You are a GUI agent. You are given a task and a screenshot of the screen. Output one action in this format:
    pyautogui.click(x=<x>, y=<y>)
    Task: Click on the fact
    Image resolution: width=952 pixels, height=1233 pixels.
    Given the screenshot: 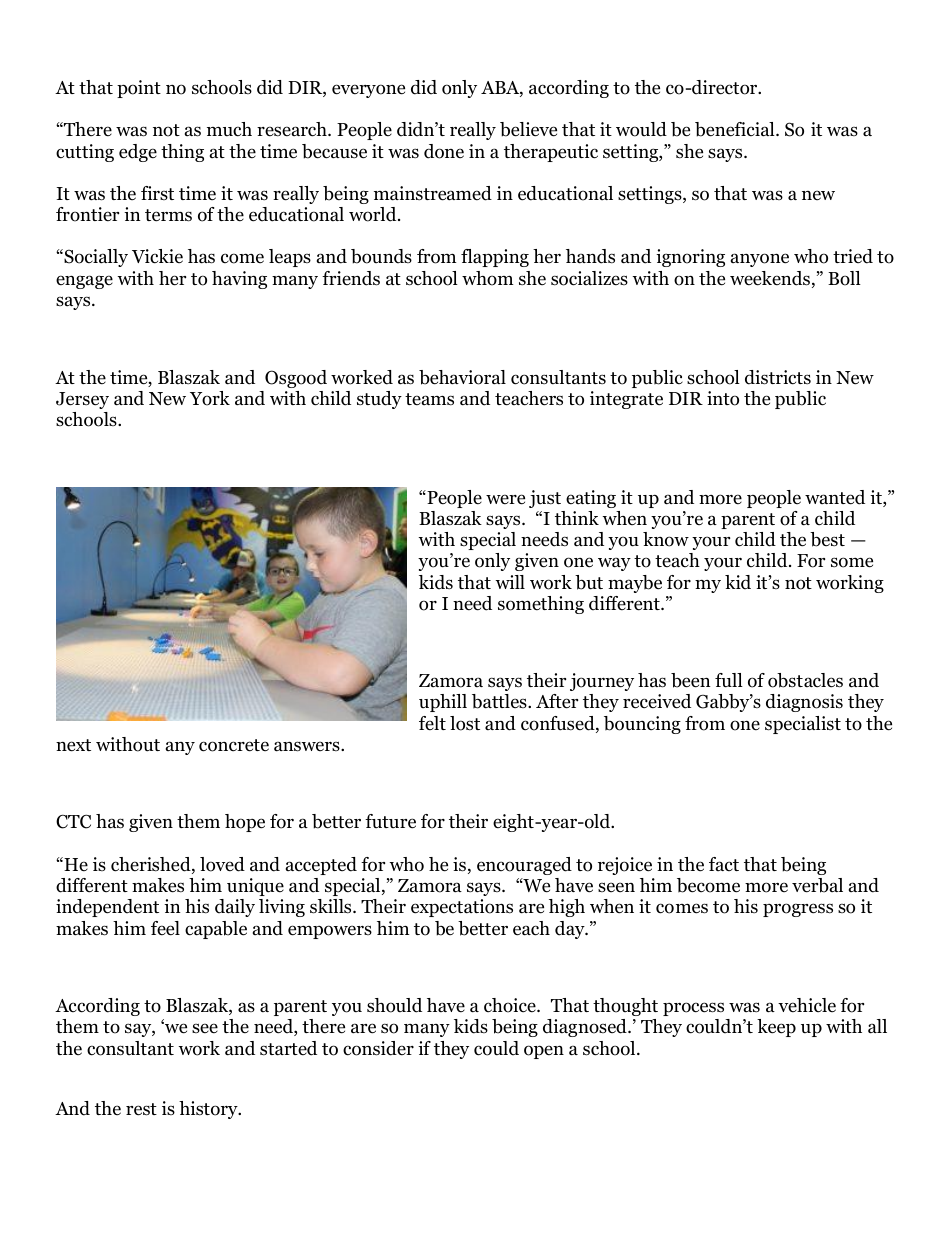 What is the action you would take?
    pyautogui.click(x=724, y=864)
